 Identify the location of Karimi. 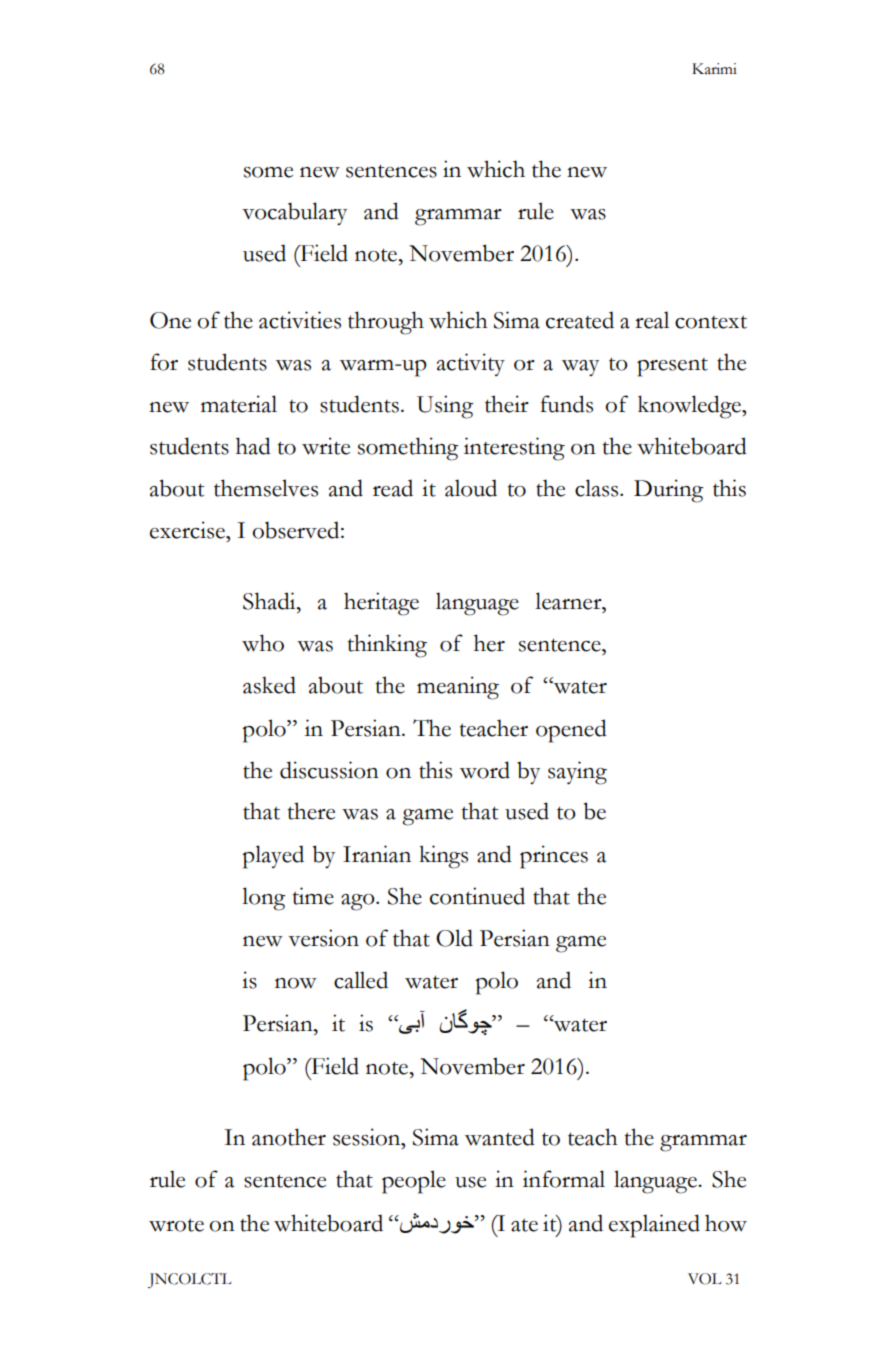
(714, 69).
